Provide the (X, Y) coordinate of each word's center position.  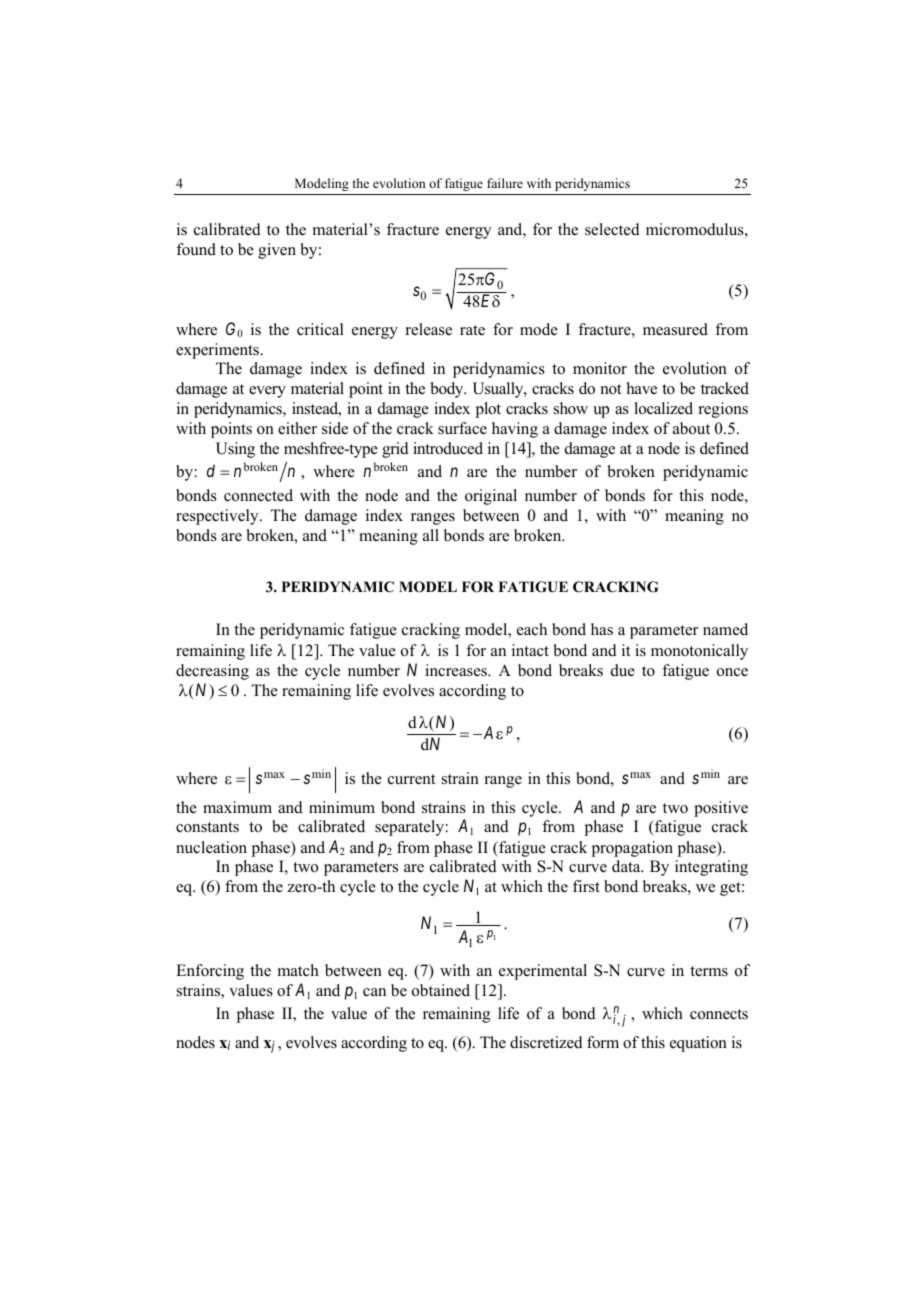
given (277, 251)
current (411, 779)
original (491, 497)
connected (258, 495)
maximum (237, 807)
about (691, 428)
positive (721, 809)
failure (505, 183)
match (298, 970)
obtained (441, 990)
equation (698, 1044)
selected (612, 229)
